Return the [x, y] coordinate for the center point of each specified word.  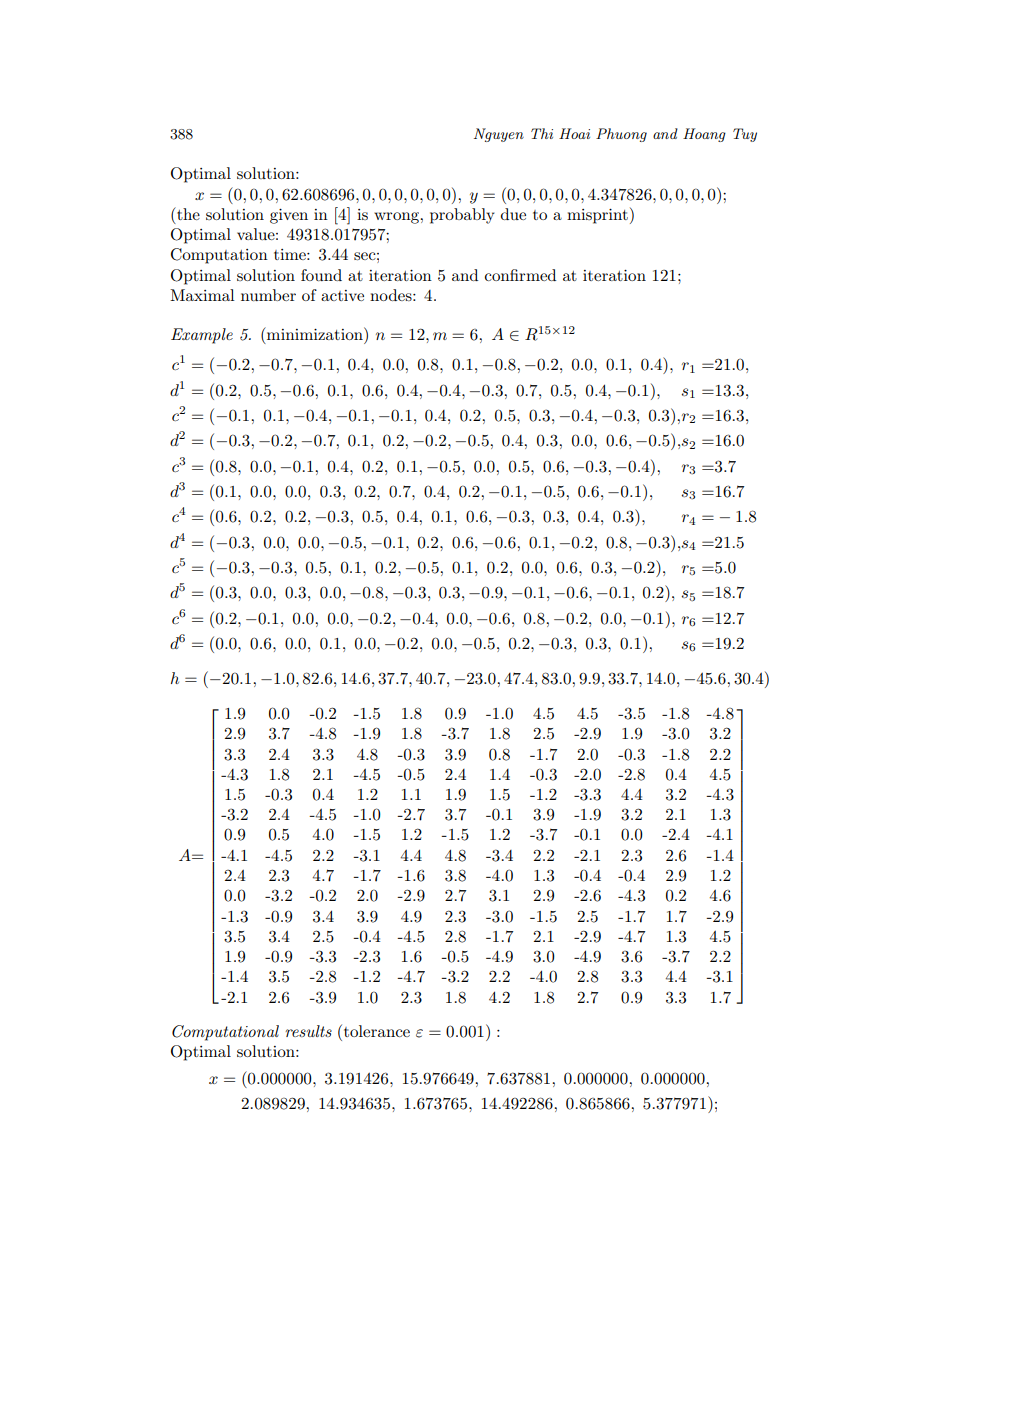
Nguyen [499, 135]
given [289, 216]
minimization [315, 333]
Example [202, 336]
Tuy [745, 135]
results [308, 1031]
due [513, 214]
